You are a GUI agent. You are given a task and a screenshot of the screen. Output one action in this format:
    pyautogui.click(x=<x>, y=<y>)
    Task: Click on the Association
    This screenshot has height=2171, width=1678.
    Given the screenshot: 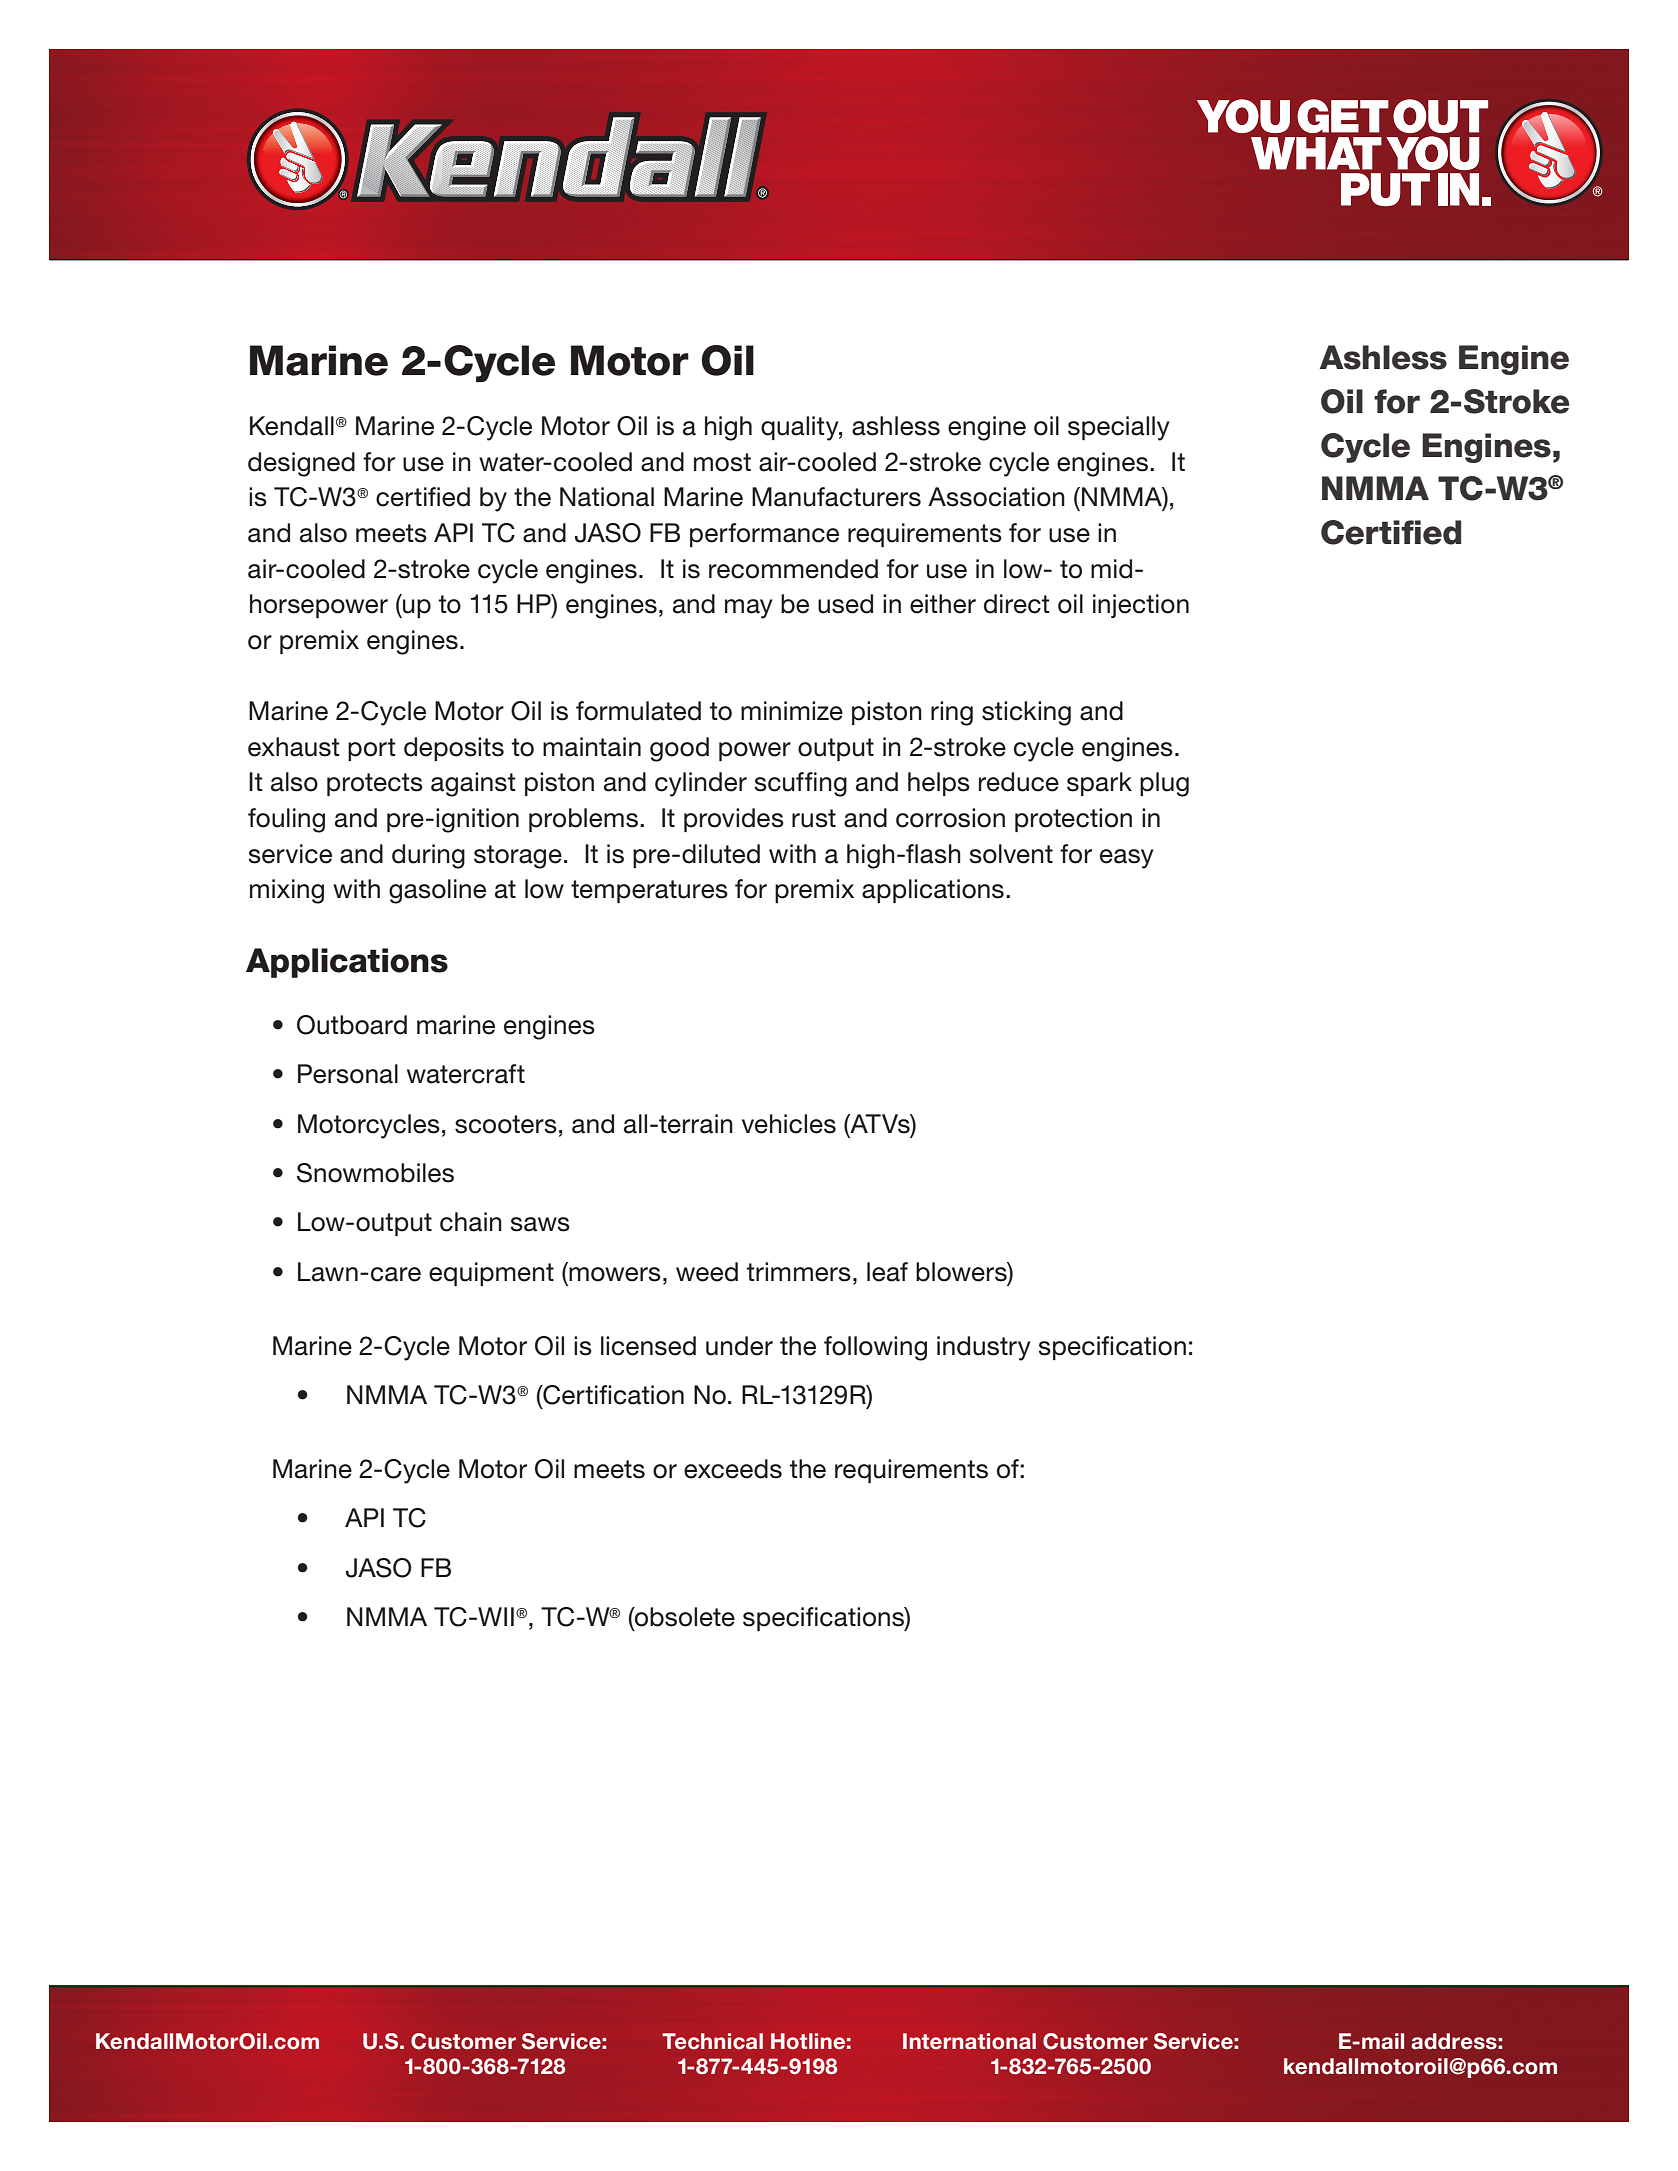 What is the action you would take?
    pyautogui.click(x=996, y=497)
